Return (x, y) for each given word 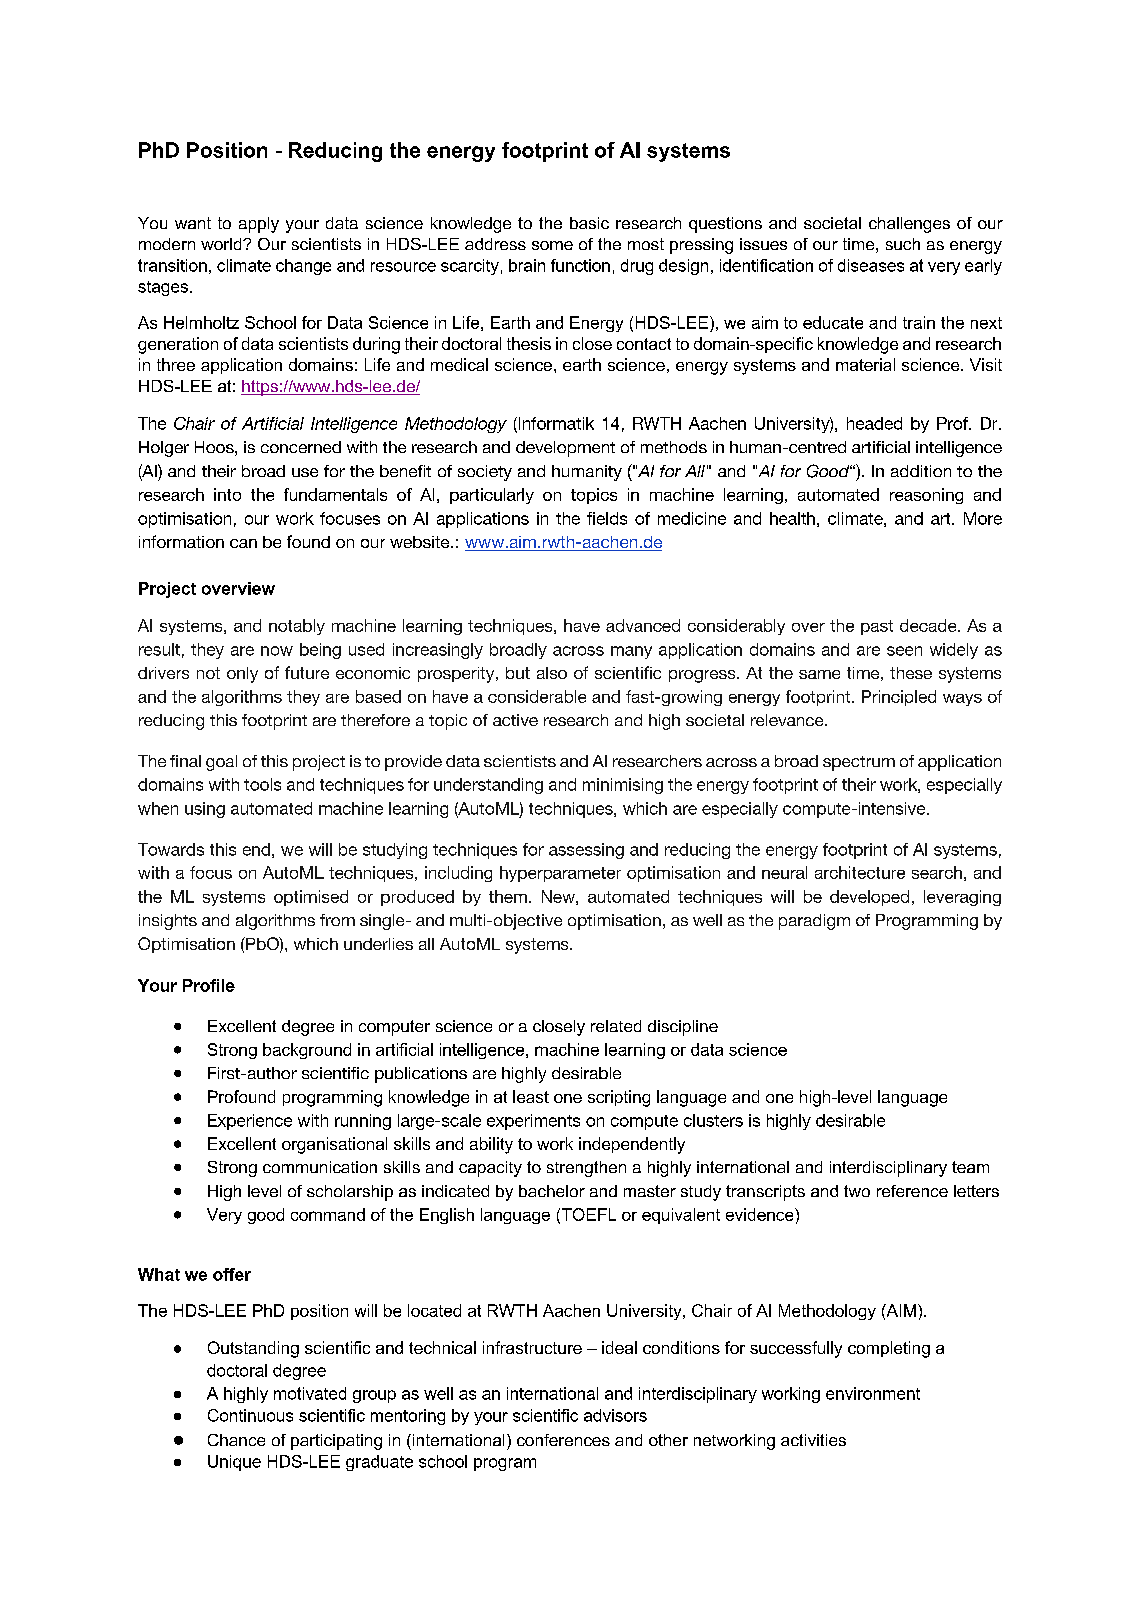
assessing (586, 851)
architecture (860, 872)
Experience (250, 1122)
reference (912, 1191)
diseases (871, 265)
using (205, 810)
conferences (563, 1440)
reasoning (926, 496)
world (222, 244)
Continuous (250, 1415)
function (580, 265)
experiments (533, 1122)
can (243, 543)
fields (607, 518)
